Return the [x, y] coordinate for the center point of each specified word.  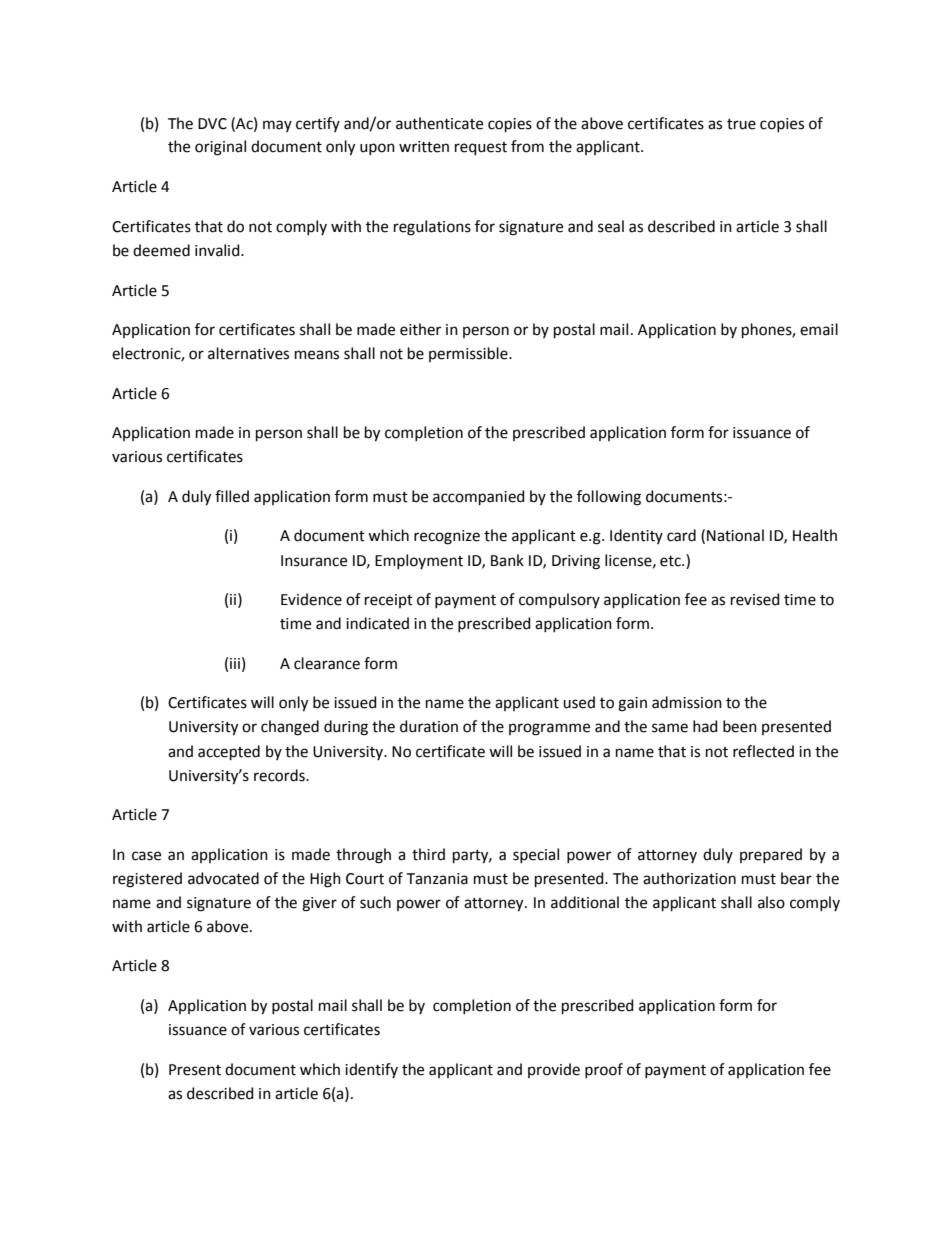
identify [371, 1070]
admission [687, 702]
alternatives [248, 353]
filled [232, 496]
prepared [771, 855]
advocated [223, 878]
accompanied [479, 497]
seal [611, 226]
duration [429, 726]
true [741, 124]
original [220, 148]
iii [235, 663]
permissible [469, 354]
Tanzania [437, 879]
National [735, 535]
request [481, 148]
